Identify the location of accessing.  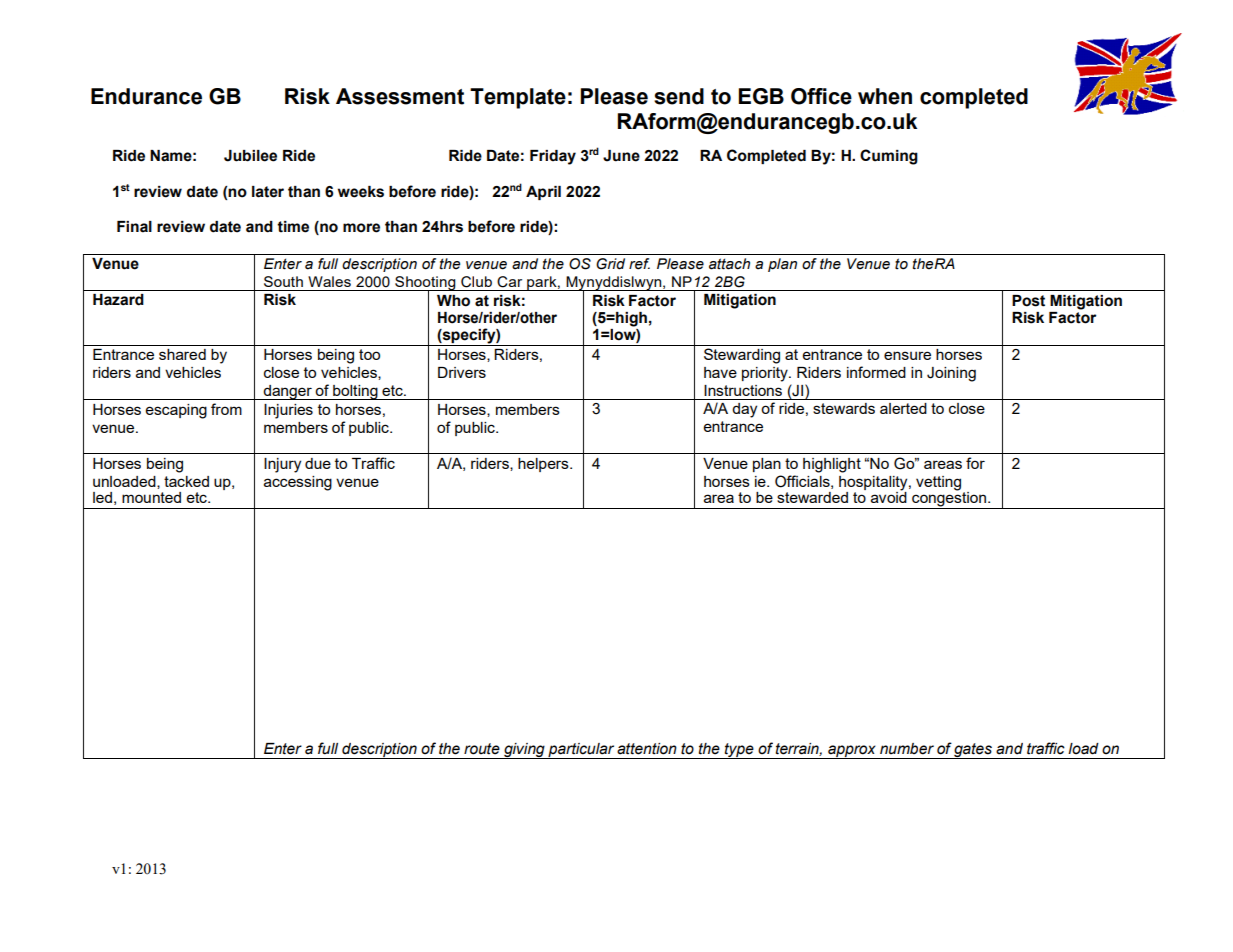
(298, 483).
